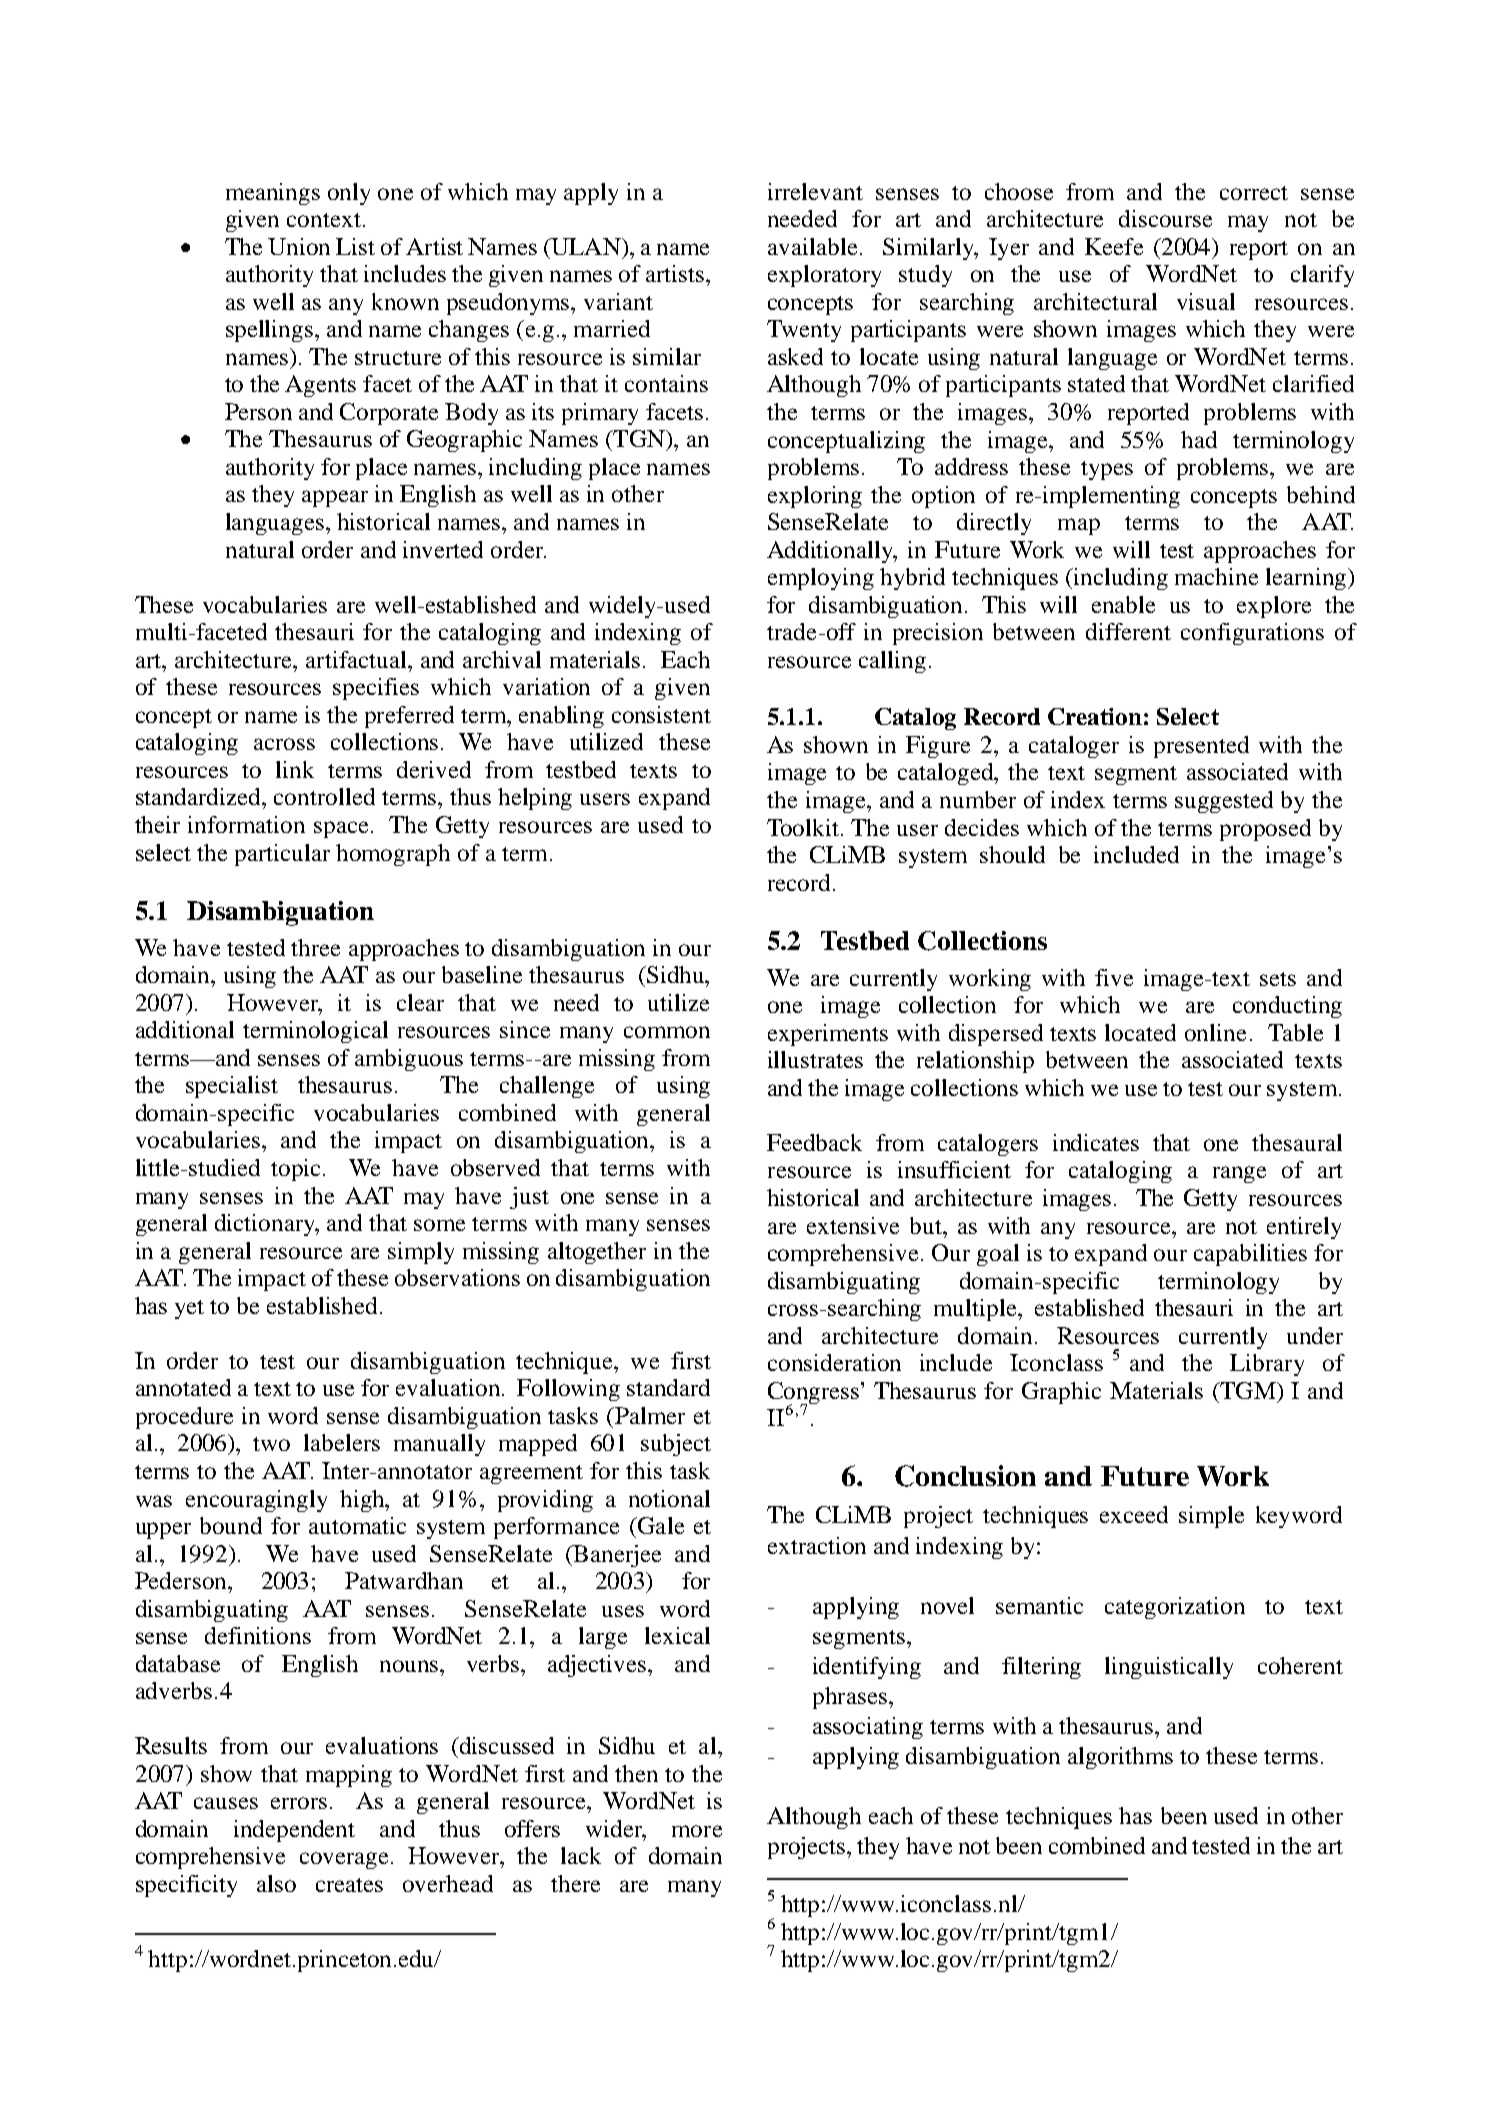 Image resolution: width=1490 pixels, height=2108 pixels. I want to click on independent, so click(294, 1831).
